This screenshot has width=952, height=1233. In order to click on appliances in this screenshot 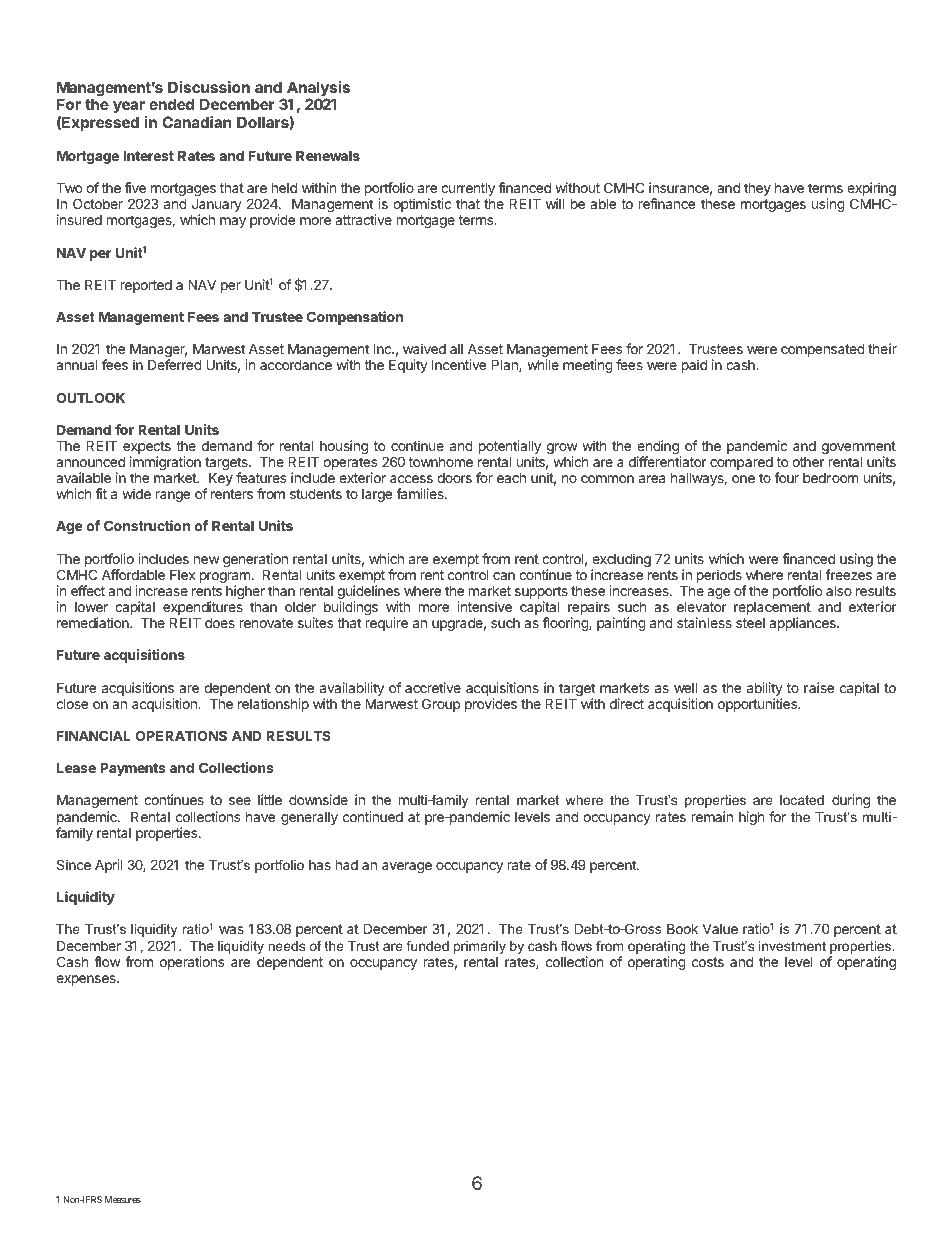, I will do `click(803, 624)`.
